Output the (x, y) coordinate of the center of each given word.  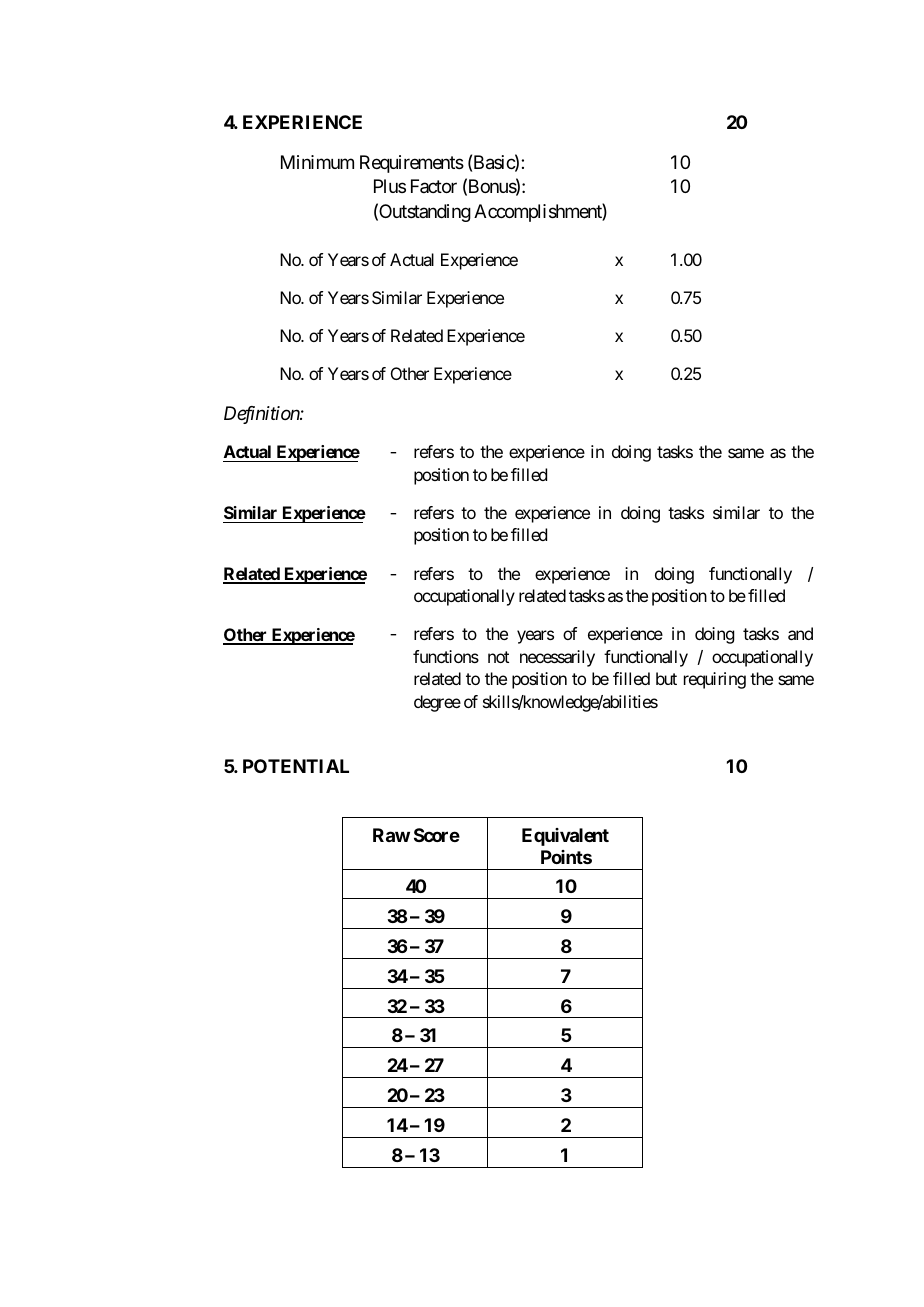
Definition (262, 415)
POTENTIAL (296, 766)
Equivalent (565, 837)
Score (437, 835)
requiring (715, 680)
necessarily (557, 658)
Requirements (412, 164)
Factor (434, 186)
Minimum (317, 162)
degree (437, 703)
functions (446, 656)
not (498, 657)
